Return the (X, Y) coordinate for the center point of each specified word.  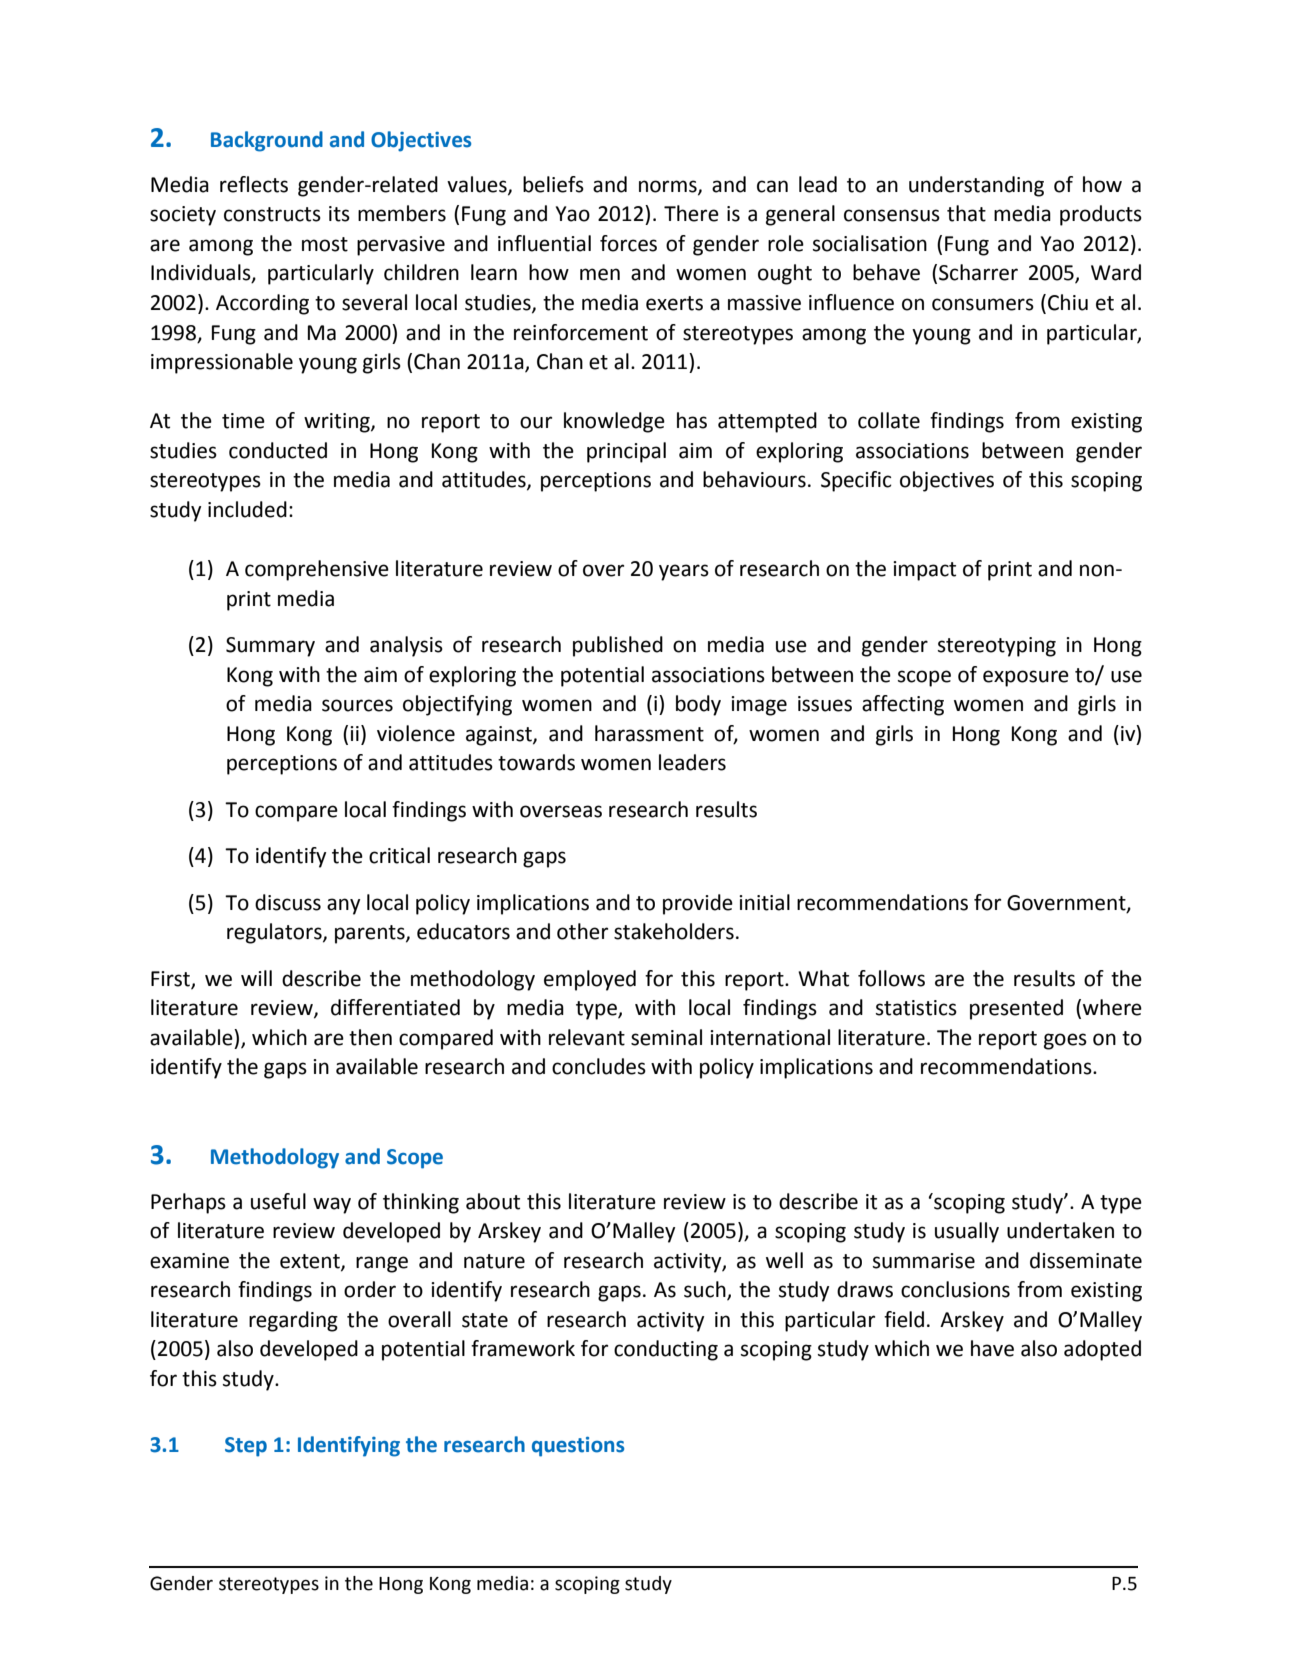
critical (399, 855)
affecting (903, 705)
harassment (649, 733)
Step (246, 1447)
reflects (254, 184)
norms (669, 187)
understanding (976, 186)
